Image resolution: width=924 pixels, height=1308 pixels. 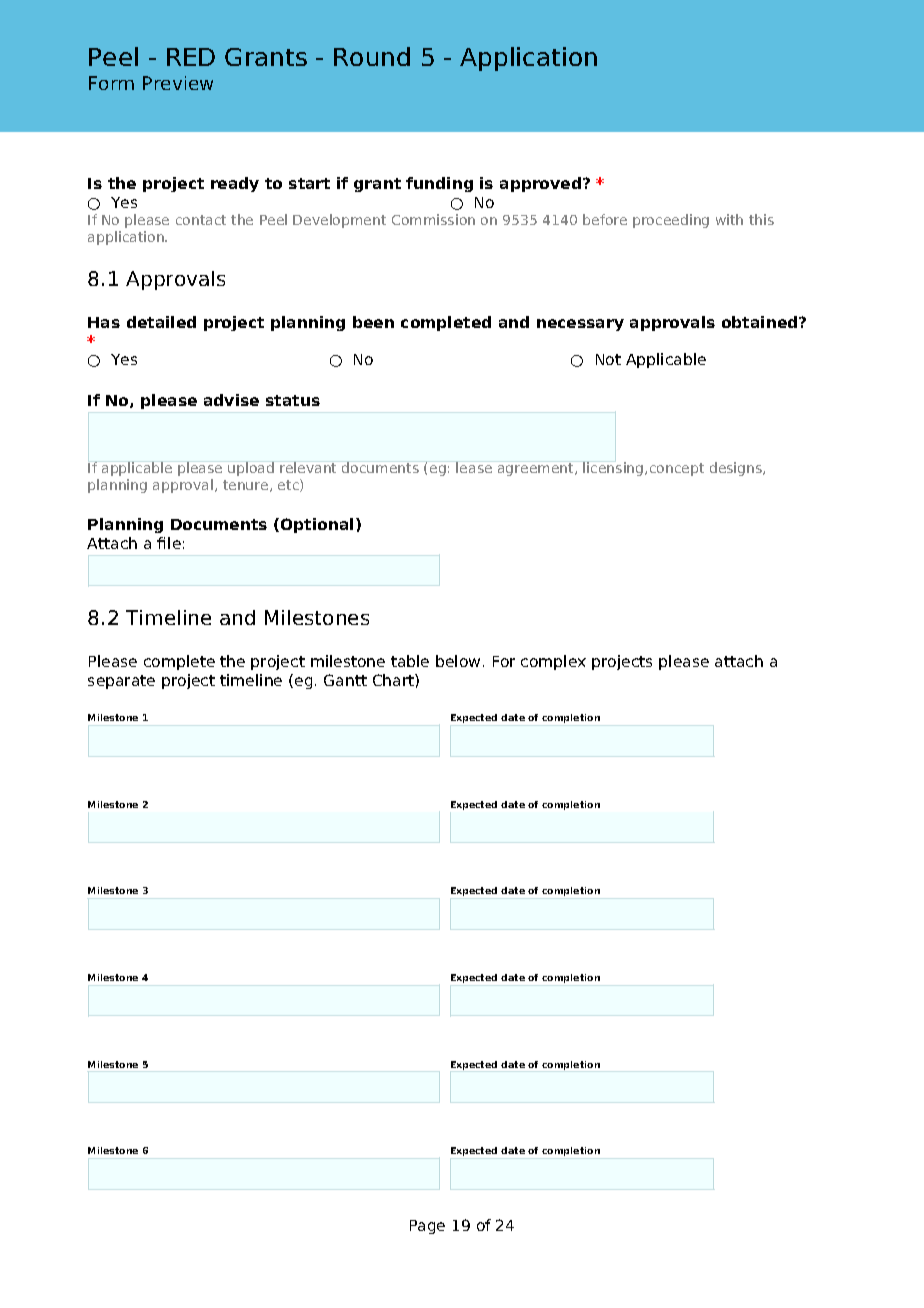 What do you see at coordinates (372, 56) in the document?
I see `Round` at bounding box center [372, 56].
